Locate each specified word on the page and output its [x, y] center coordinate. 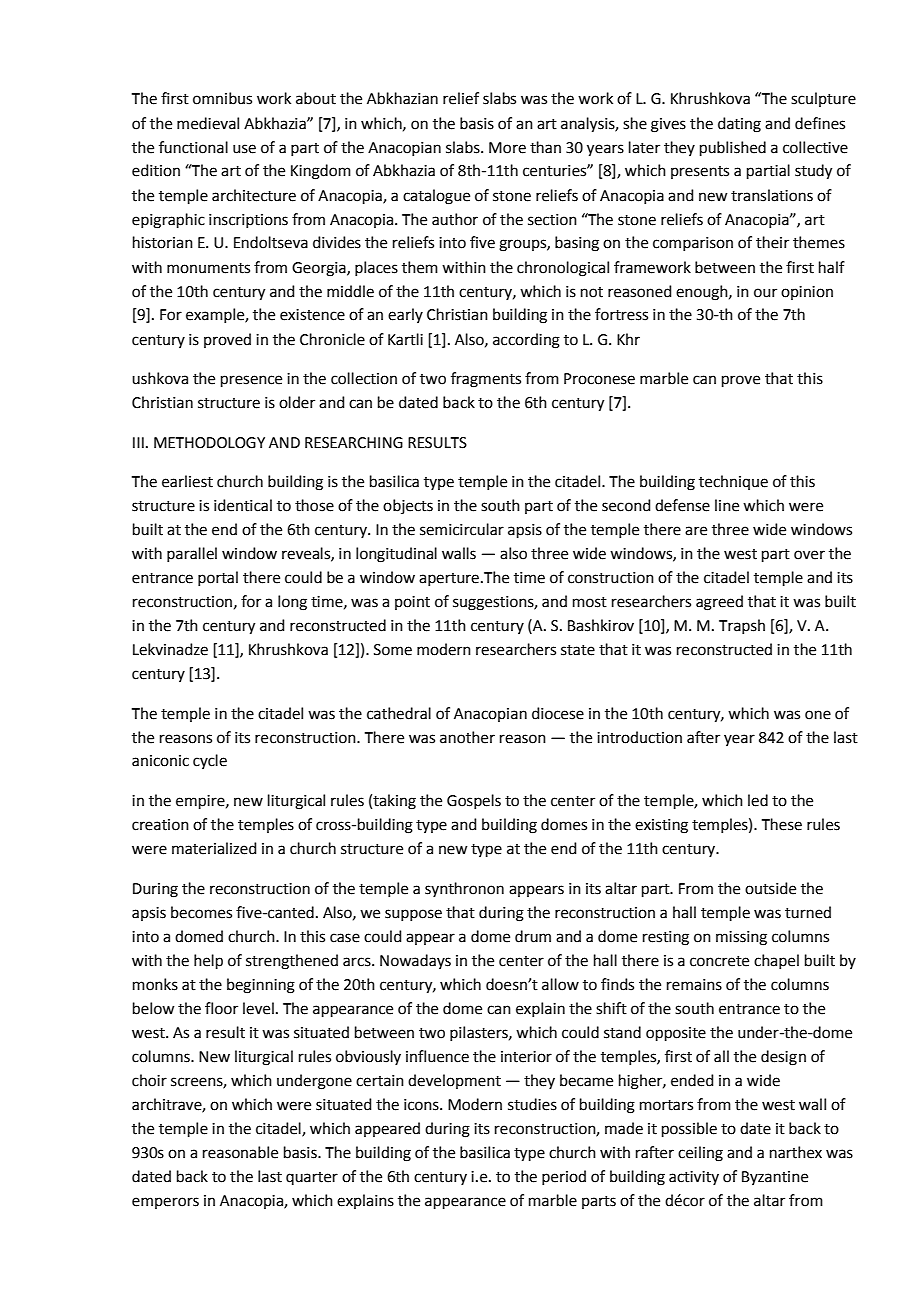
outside [770, 888]
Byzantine [775, 1178]
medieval [208, 123]
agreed [719, 603]
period [564, 1177]
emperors [165, 1203]
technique [733, 482]
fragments [486, 380]
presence [251, 381]
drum [533, 936]
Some [393, 650]
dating [739, 125]
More [507, 148]
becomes [201, 912]
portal [218, 578]
